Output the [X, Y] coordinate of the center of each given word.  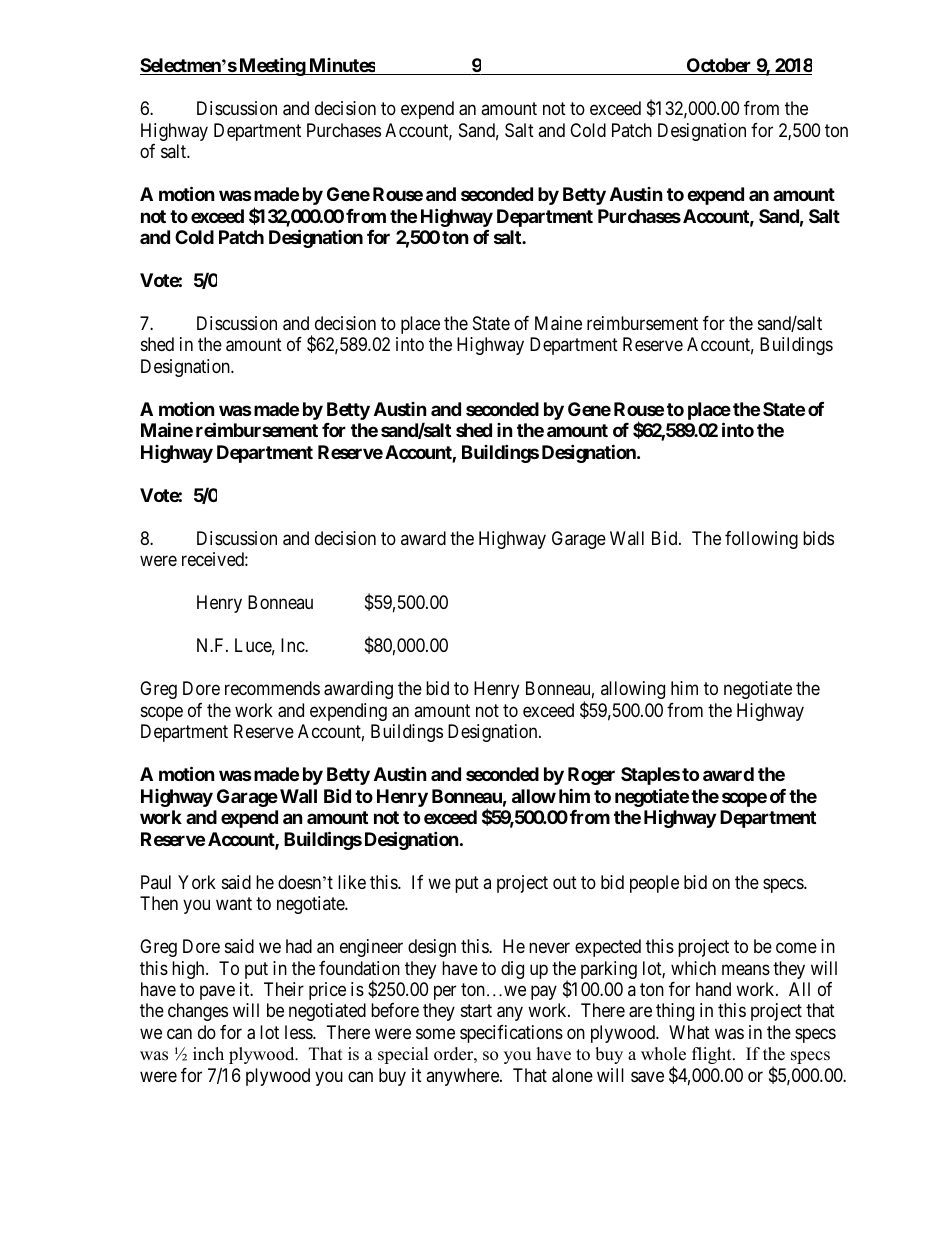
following [761, 540]
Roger [591, 776]
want [234, 903]
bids [818, 538]
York [197, 882]
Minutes [341, 66]
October [719, 66]
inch [208, 1054]
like [352, 882]
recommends [272, 688]
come [796, 947]
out [565, 882]
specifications [511, 1034]
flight [713, 1055]
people [654, 884]
